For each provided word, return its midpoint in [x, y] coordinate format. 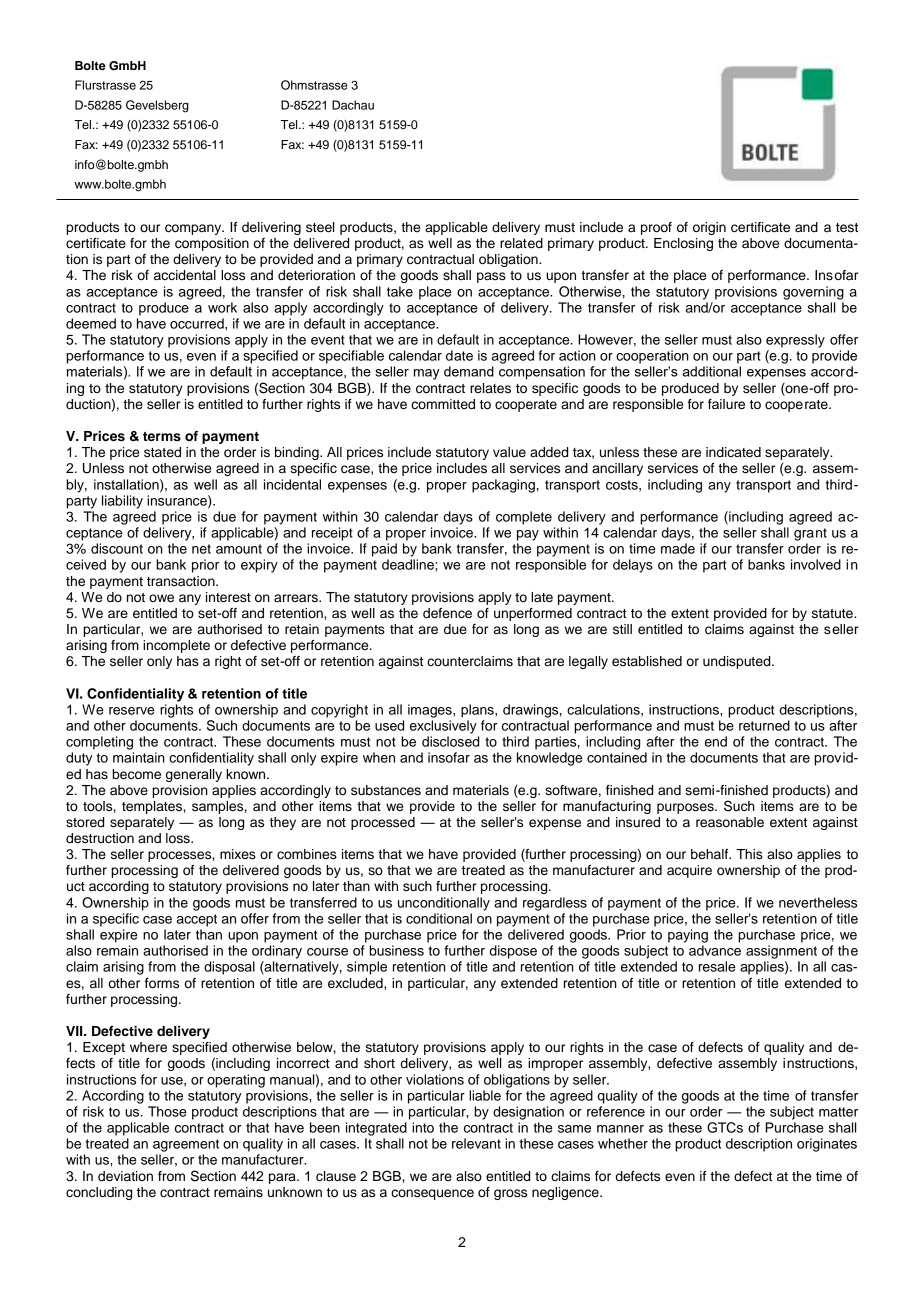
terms [162, 436]
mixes [238, 854]
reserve [132, 711]
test [847, 228]
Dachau [353, 105]
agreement [186, 1145]
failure [726, 404]
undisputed [738, 662]
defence [447, 613]
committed [443, 404]
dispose [513, 952]
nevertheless [818, 902]
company [194, 229]
